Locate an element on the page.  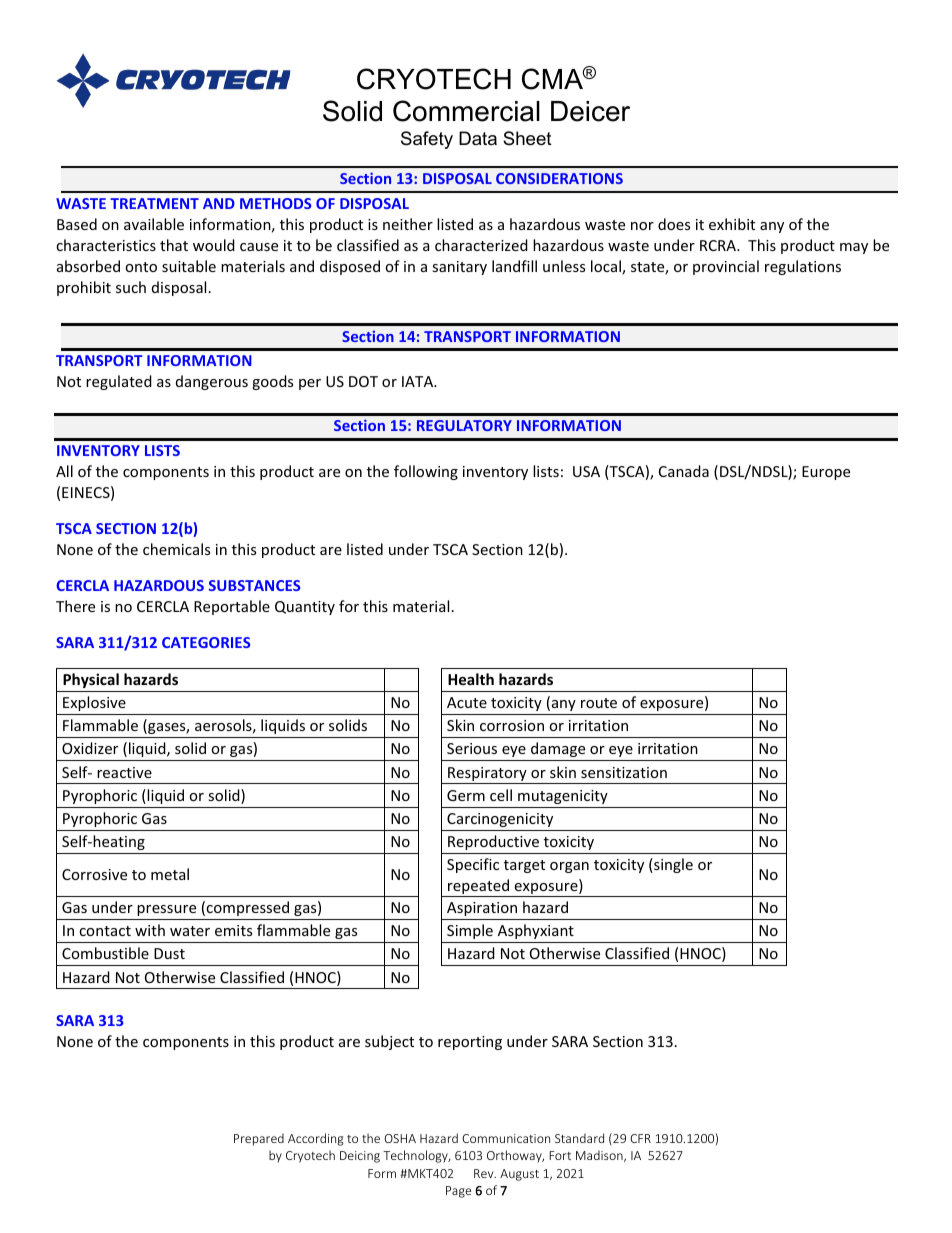
chemicals is located at coordinates (176, 549).
